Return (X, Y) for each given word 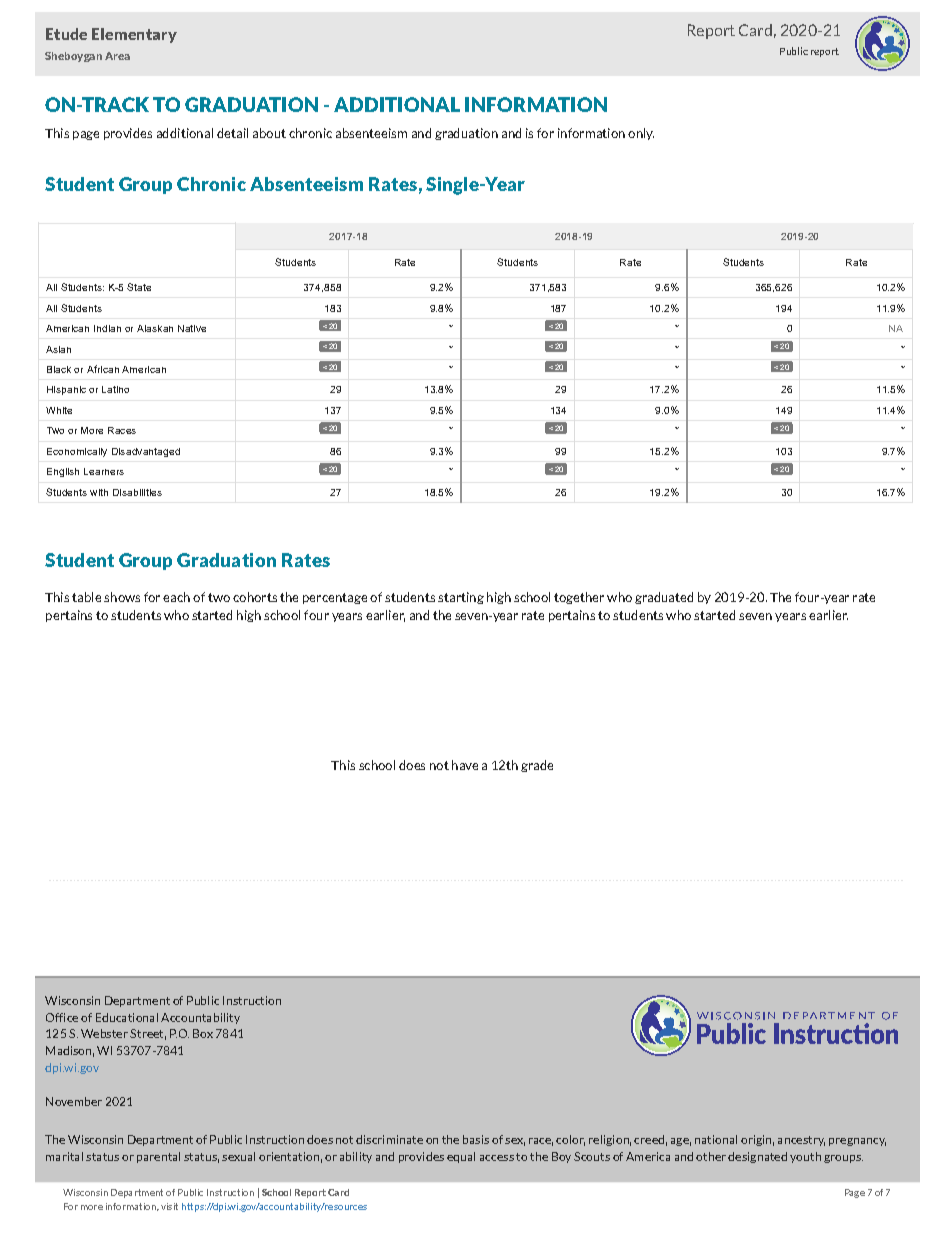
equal (461, 1157)
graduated (664, 598)
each (176, 597)
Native (192, 328)
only (641, 134)
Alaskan (155, 328)
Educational (127, 1017)
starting (461, 598)
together (579, 598)
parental (158, 1157)
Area (117, 56)
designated (757, 1157)
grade (537, 766)
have (465, 765)
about (269, 133)
